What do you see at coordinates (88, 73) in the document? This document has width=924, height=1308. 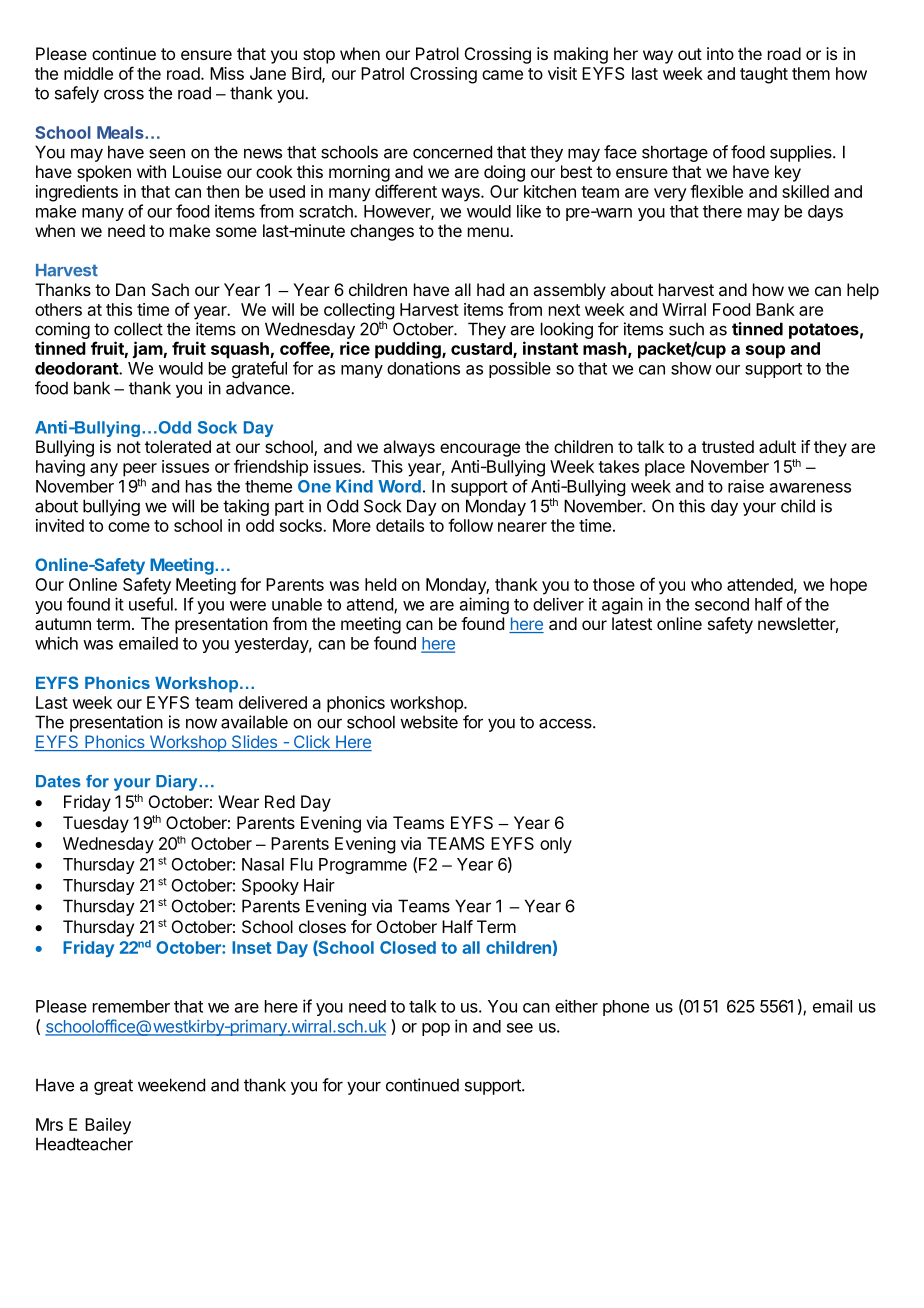 I see `middle` at bounding box center [88, 73].
